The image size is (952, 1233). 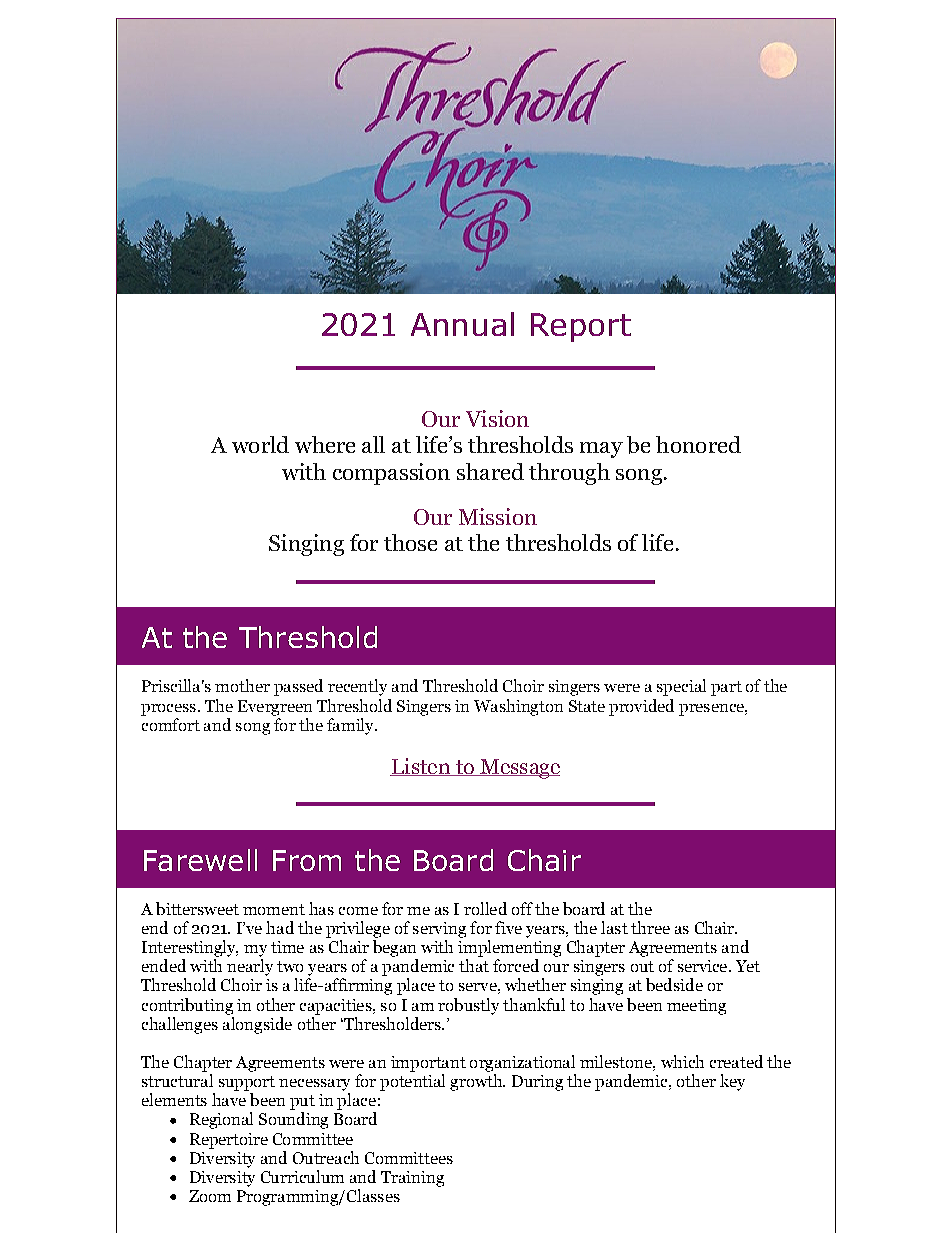 What do you see at coordinates (260, 444) in the image?
I see `world` at bounding box center [260, 444].
